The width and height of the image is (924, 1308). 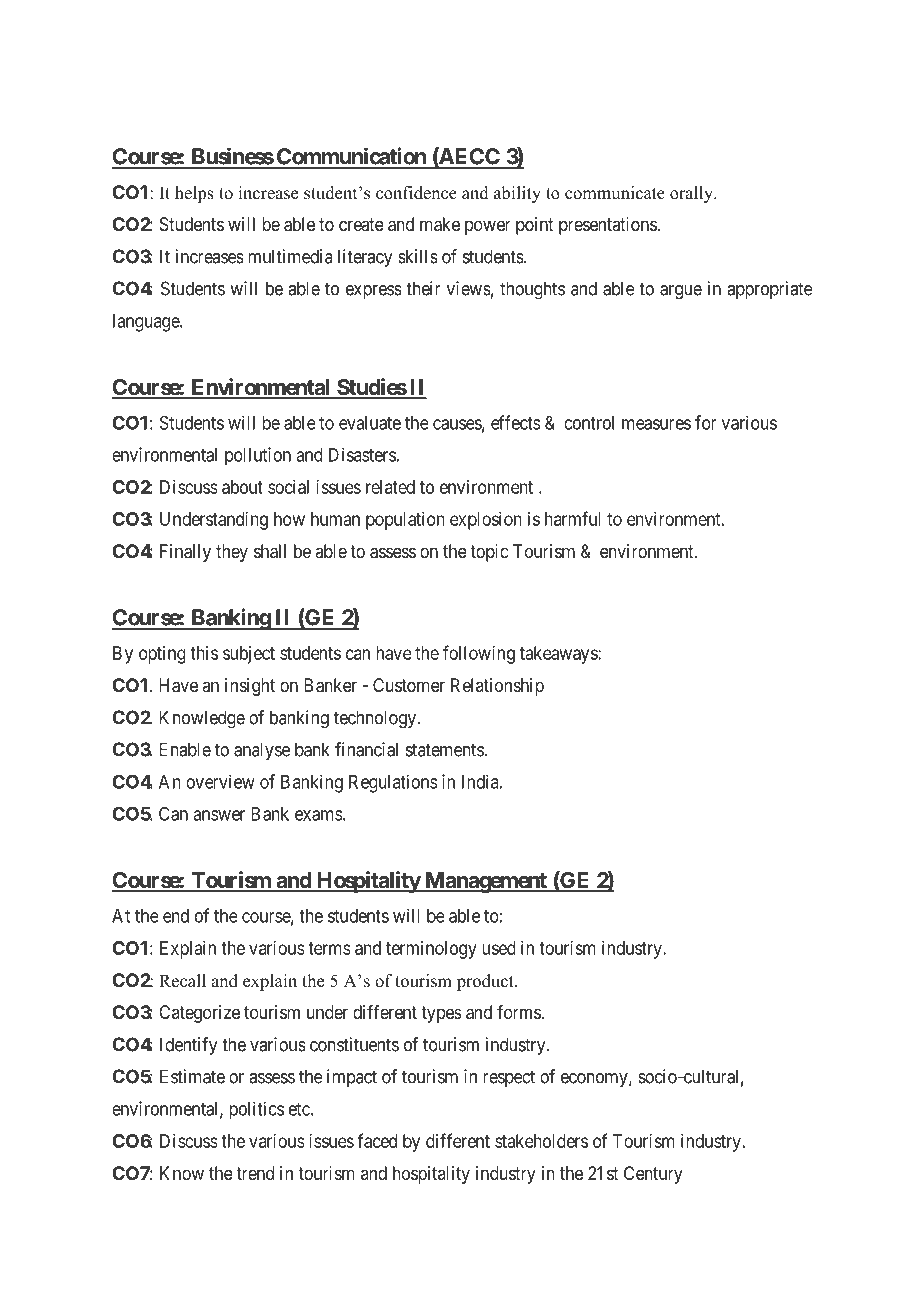 I want to click on Management, so click(x=485, y=882).
